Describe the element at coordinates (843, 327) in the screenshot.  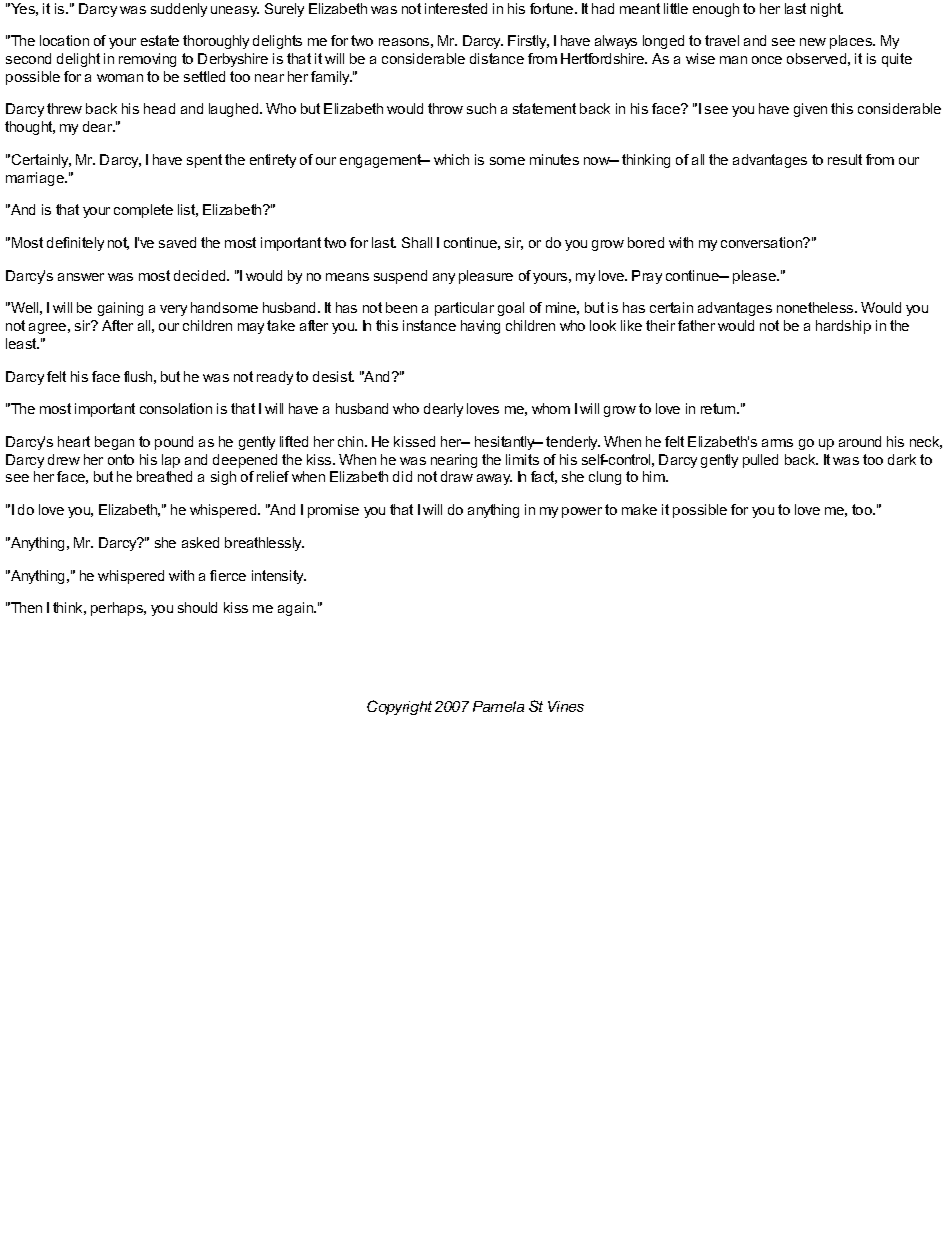
I see `hardship` at that location.
